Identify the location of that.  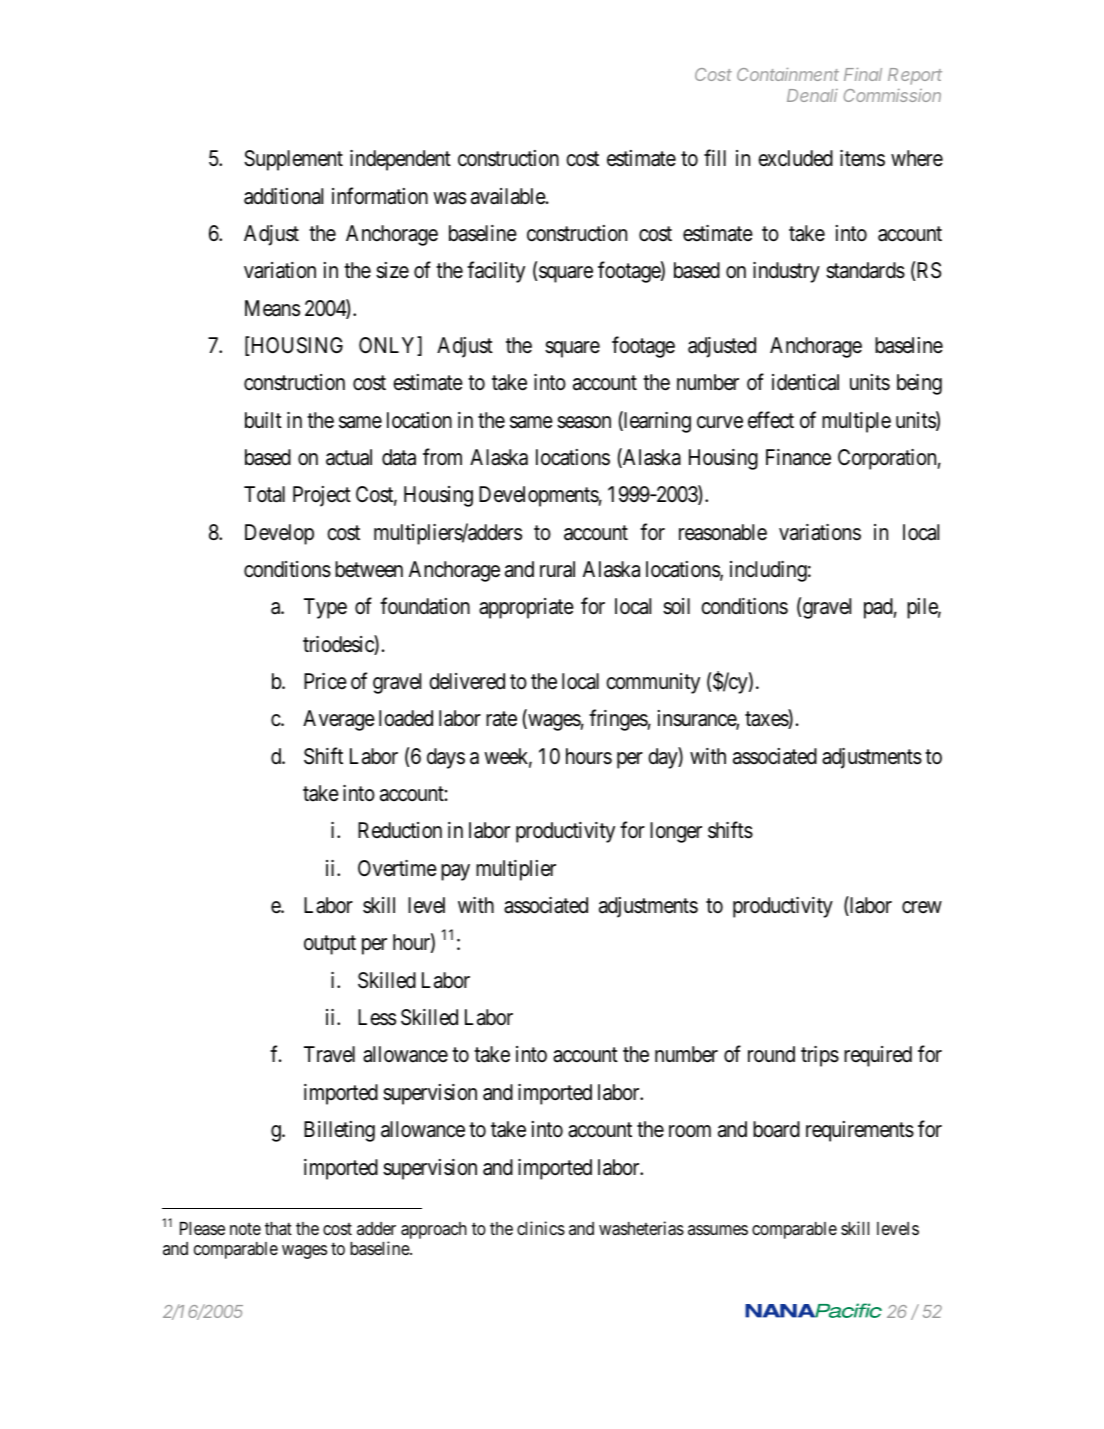
(278, 1228).
